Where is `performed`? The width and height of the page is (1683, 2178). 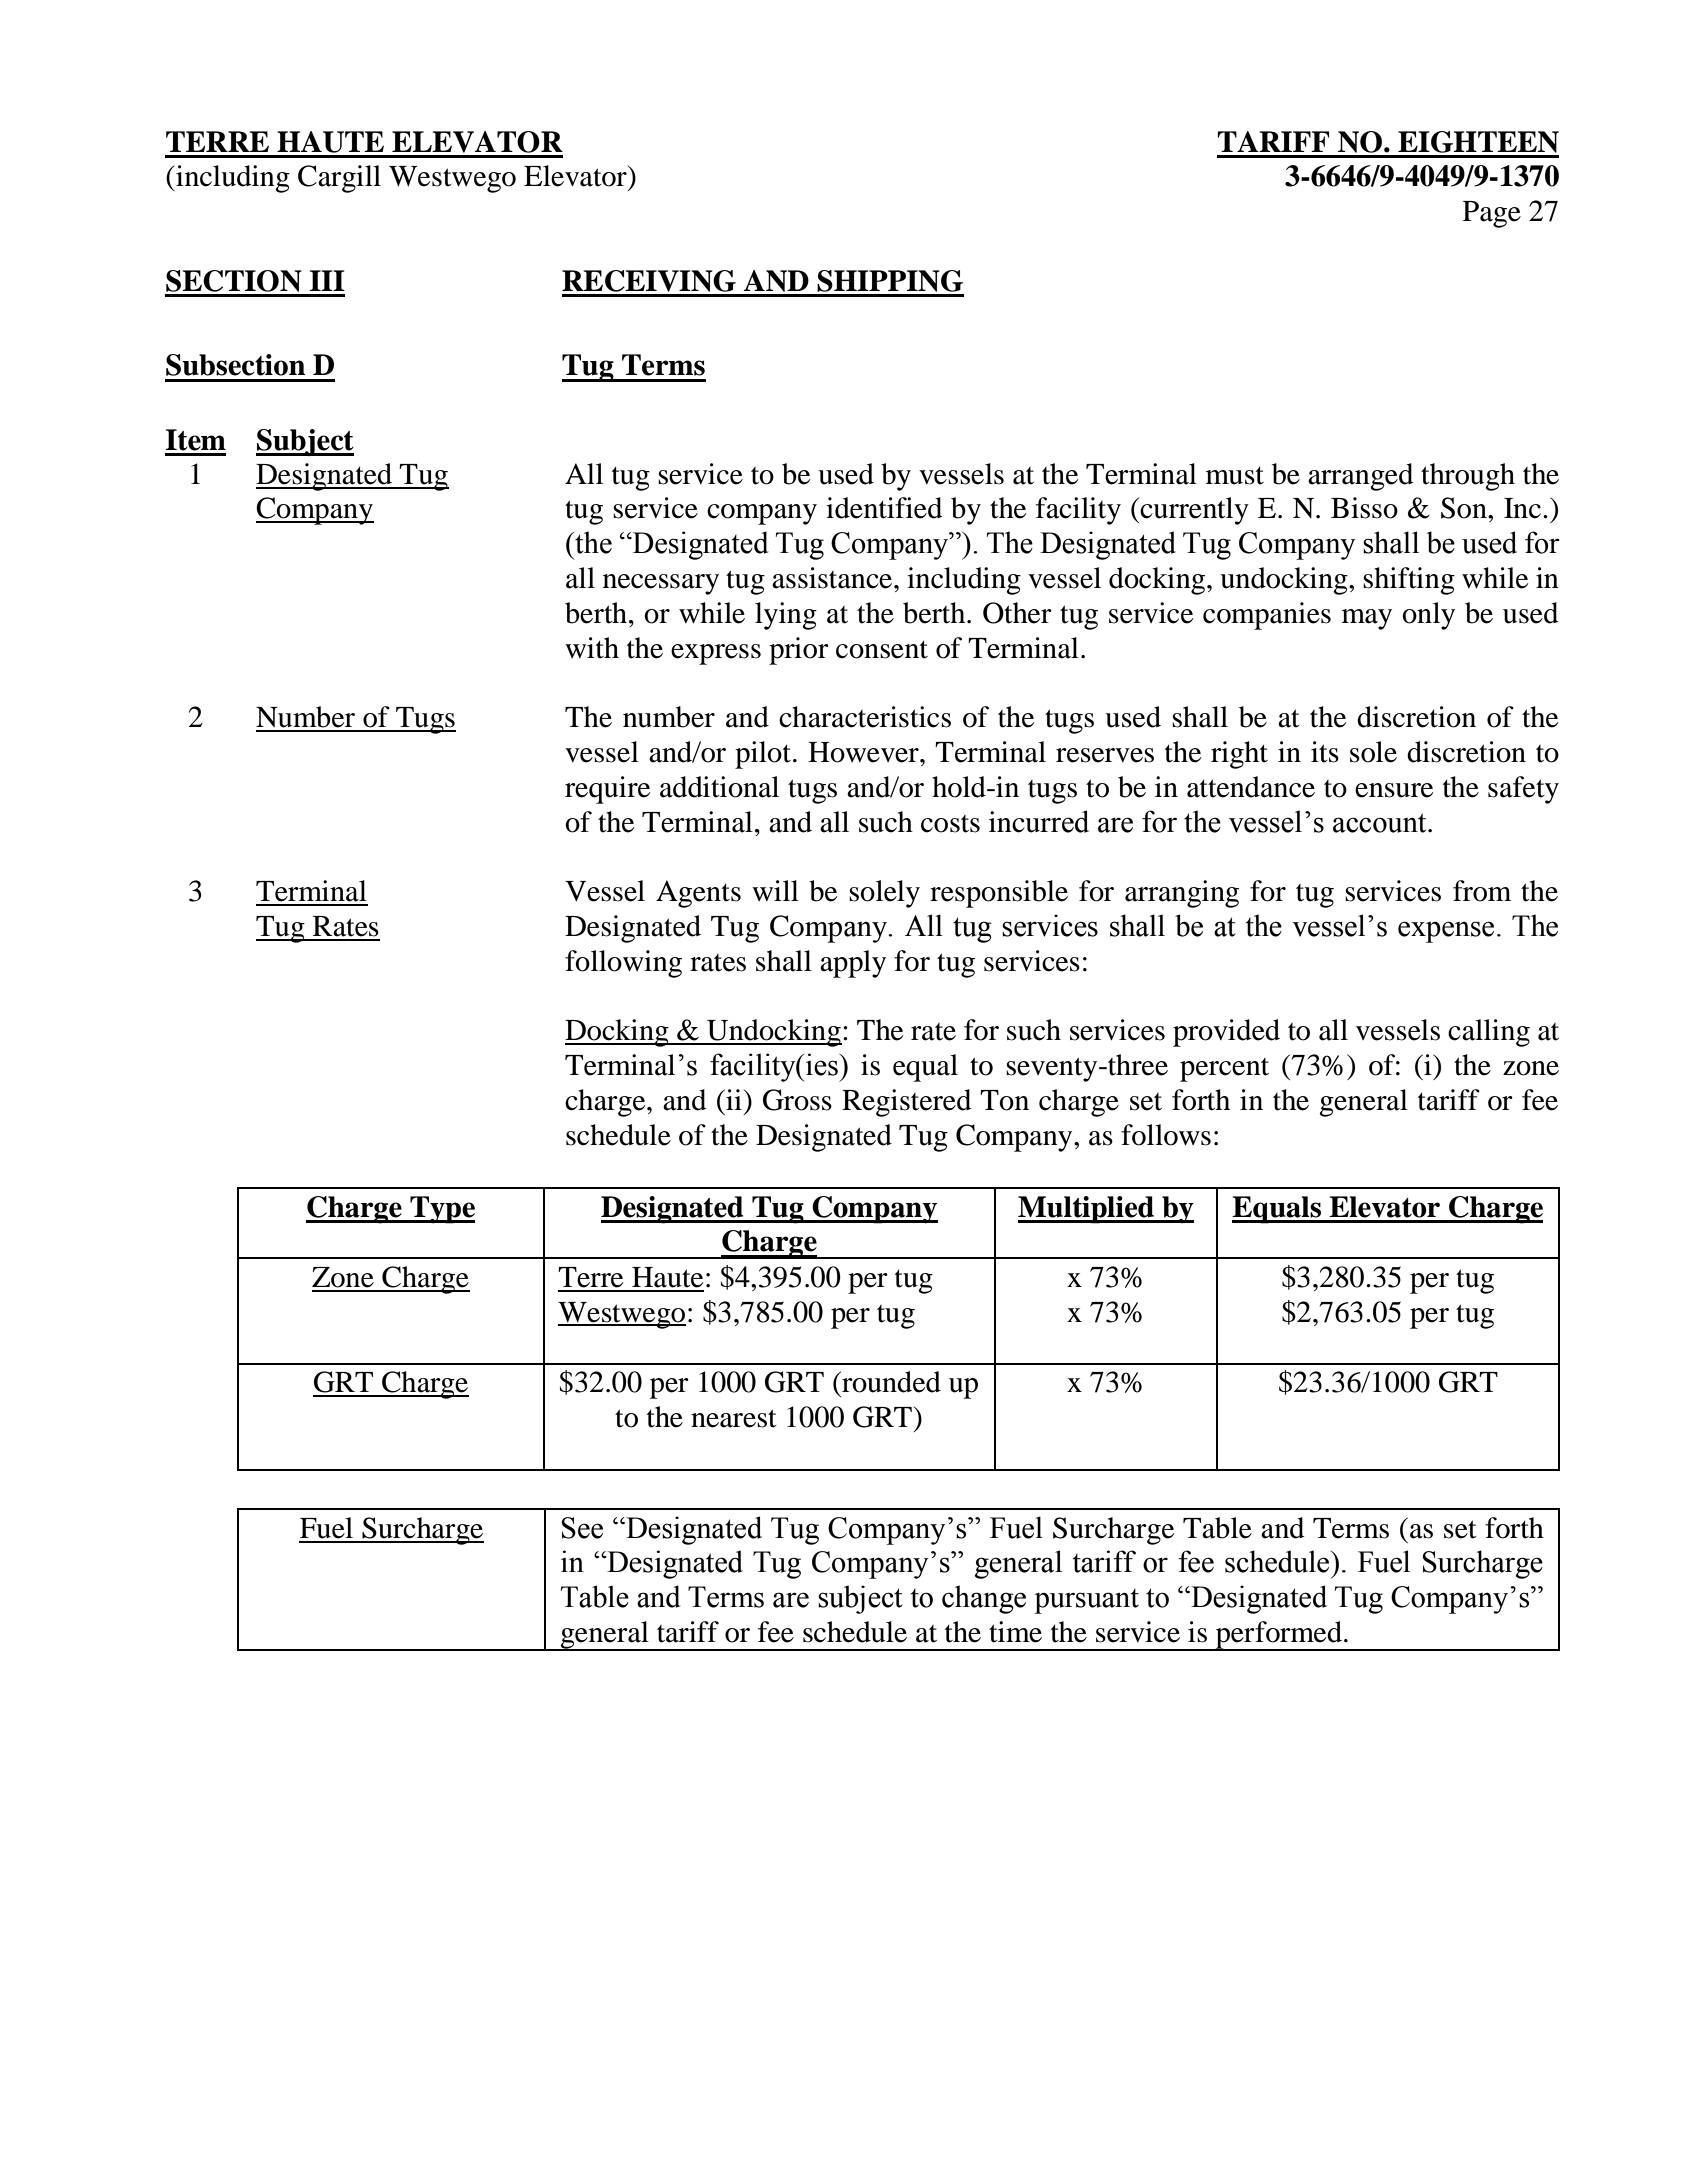
performed is located at coordinates (1279, 1636).
